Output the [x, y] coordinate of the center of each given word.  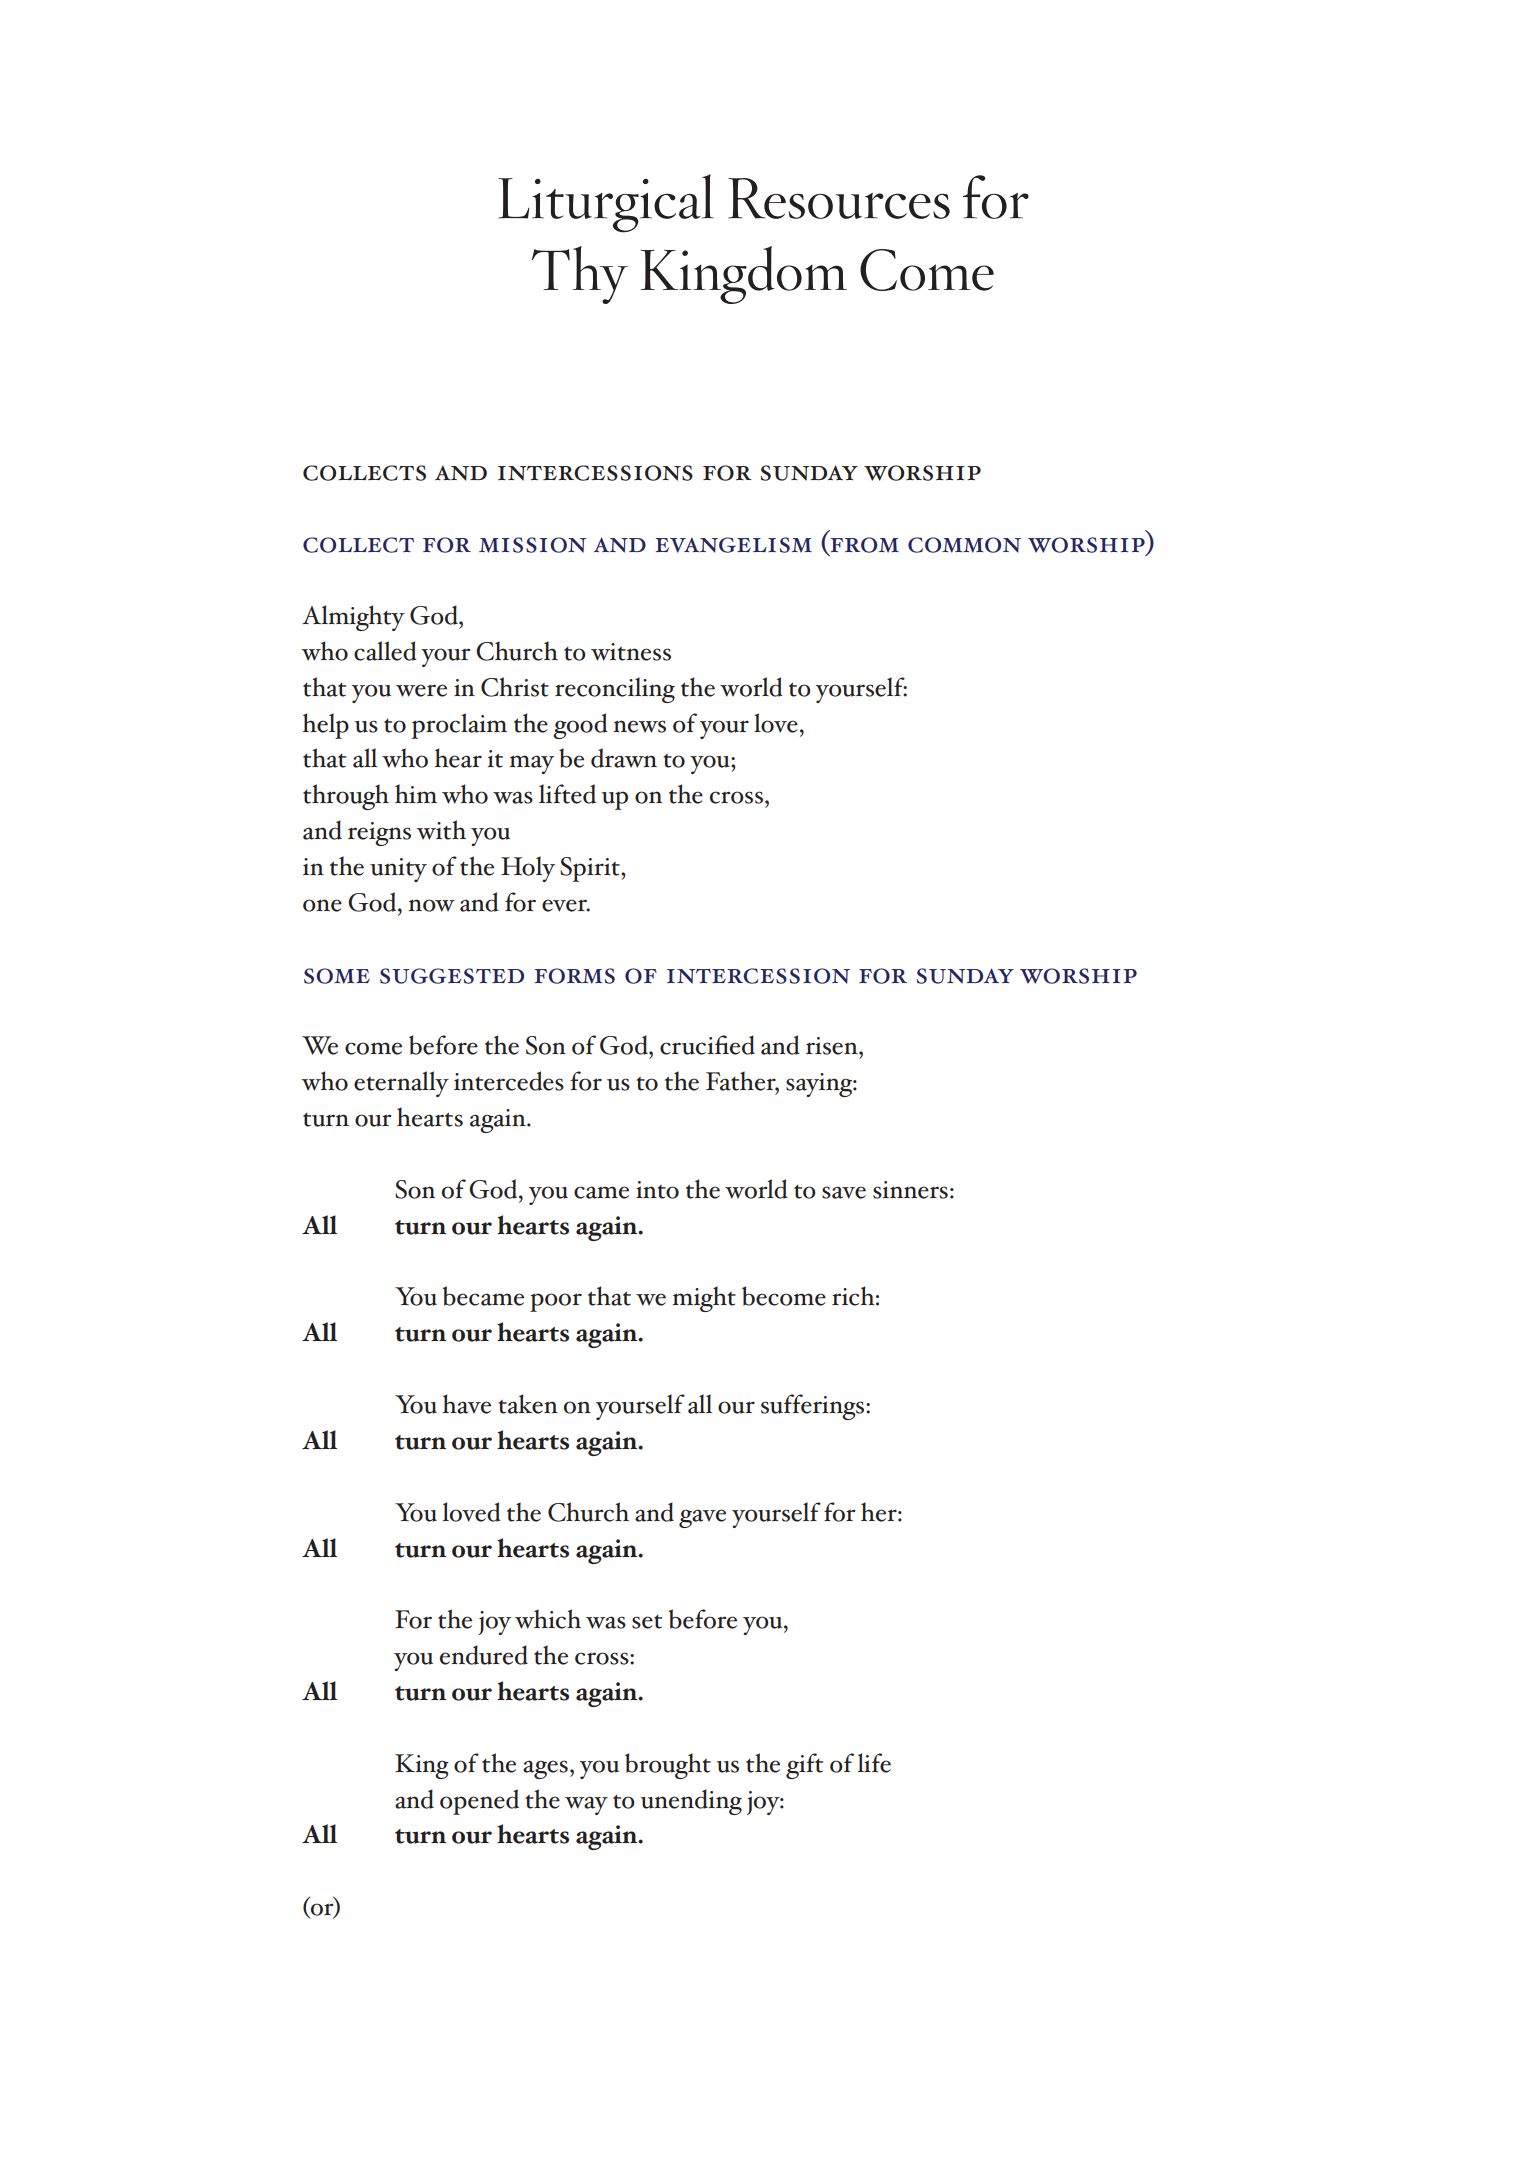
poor [556, 1302]
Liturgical [606, 203]
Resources [839, 198]
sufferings [814, 1407]
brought [668, 1766]
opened [479, 1802]
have [467, 1404]
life [874, 1763]
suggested [452, 976]
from [863, 546]
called [385, 651]
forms [574, 976]
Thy [580, 275]
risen [833, 1046]
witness [631, 652]
